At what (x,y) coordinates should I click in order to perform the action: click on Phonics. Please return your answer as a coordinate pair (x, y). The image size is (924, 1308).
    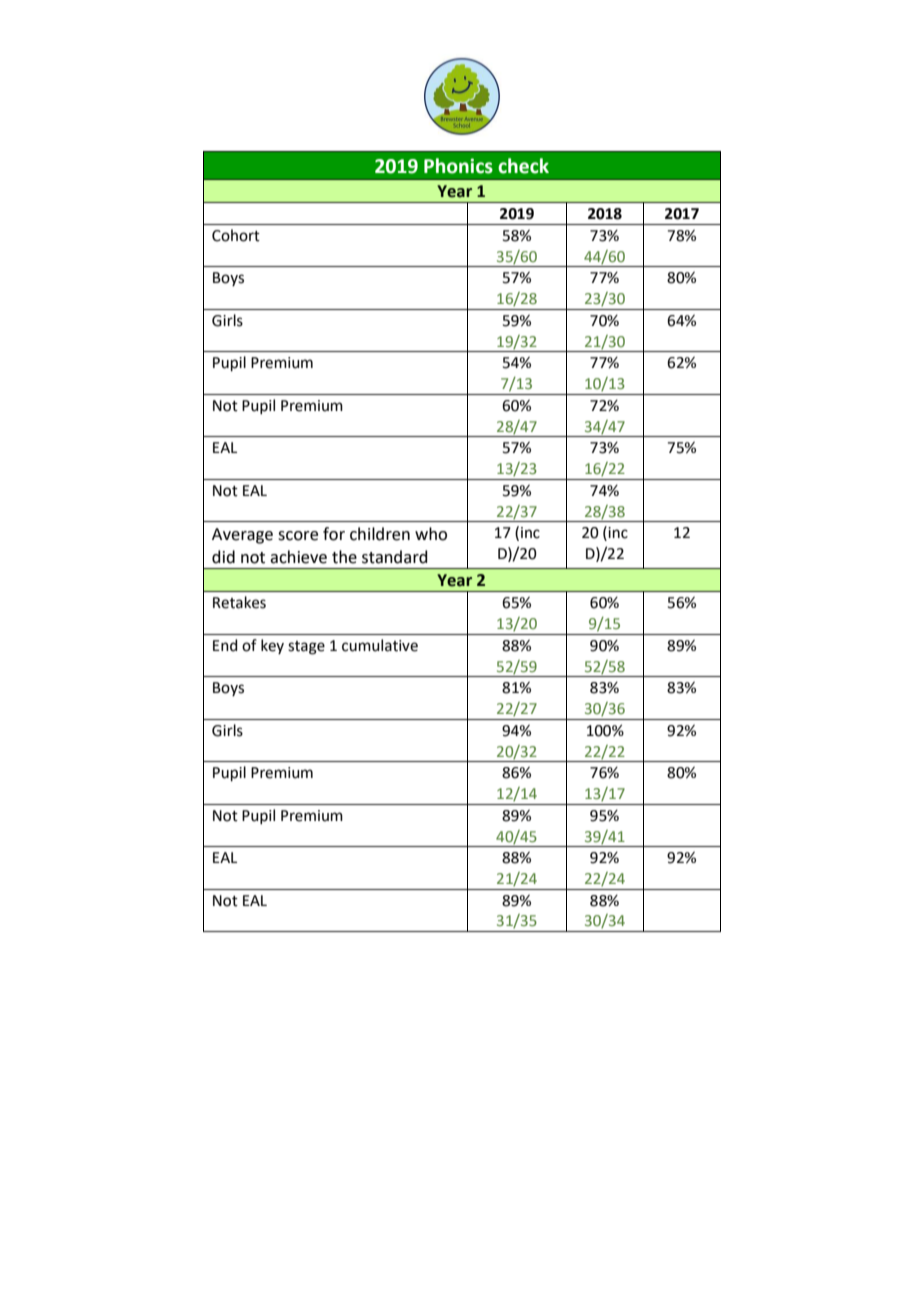
    Looking at the image, I should click on (458, 166).
